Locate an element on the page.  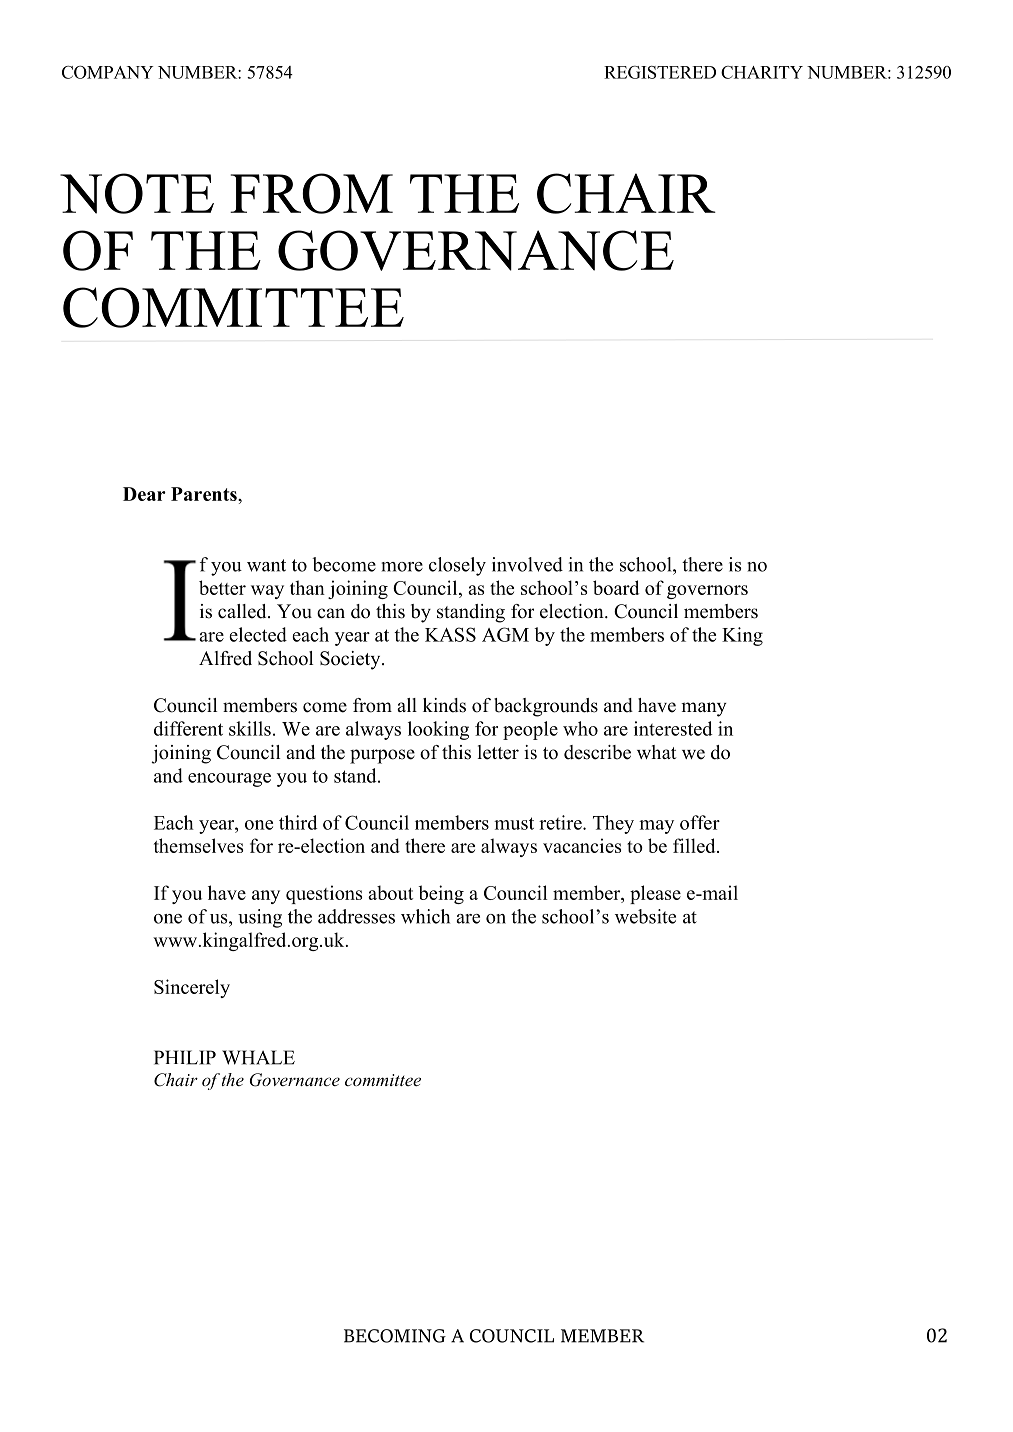
kinds is located at coordinates (444, 705).
